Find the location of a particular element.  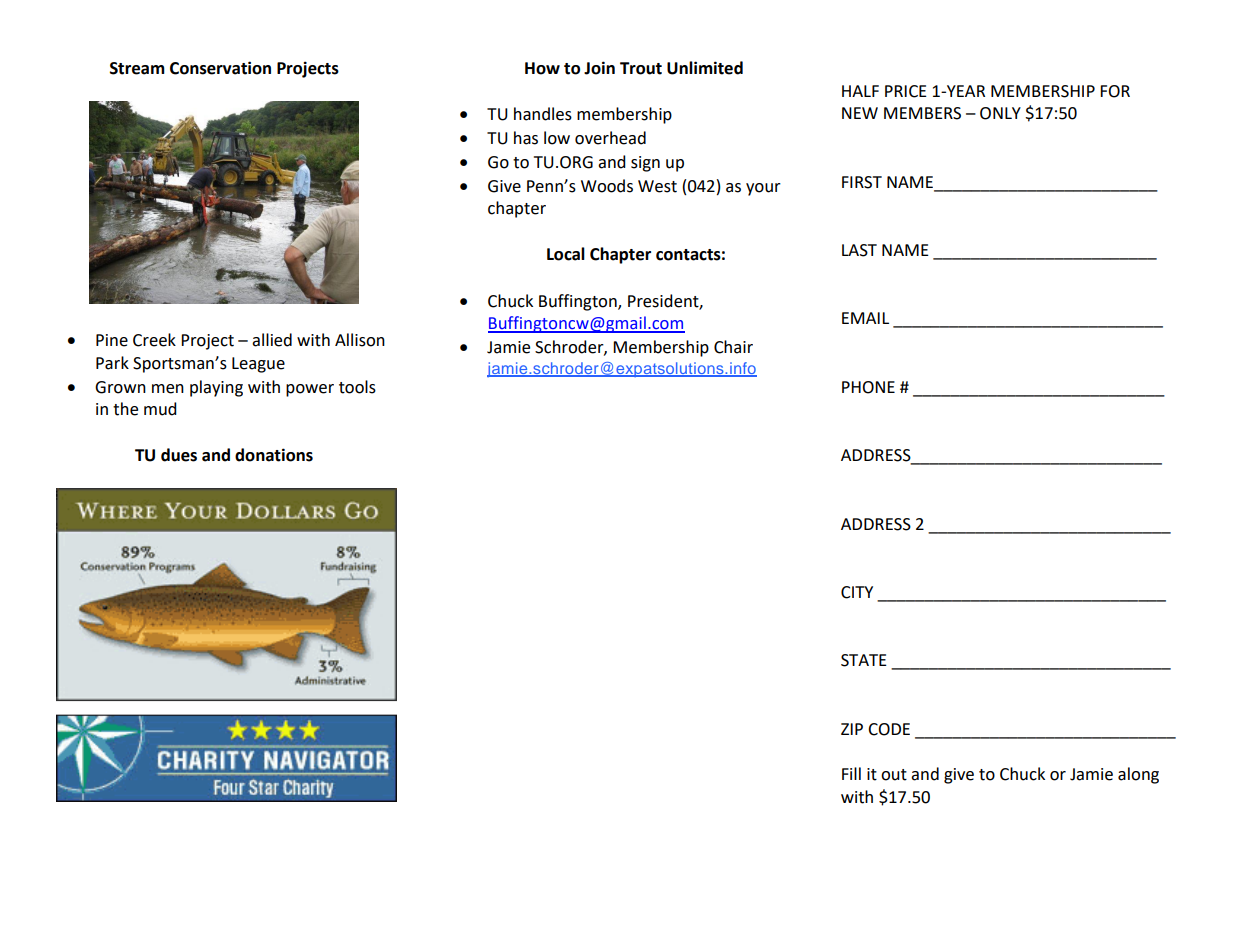

along is located at coordinates (1138, 775).
